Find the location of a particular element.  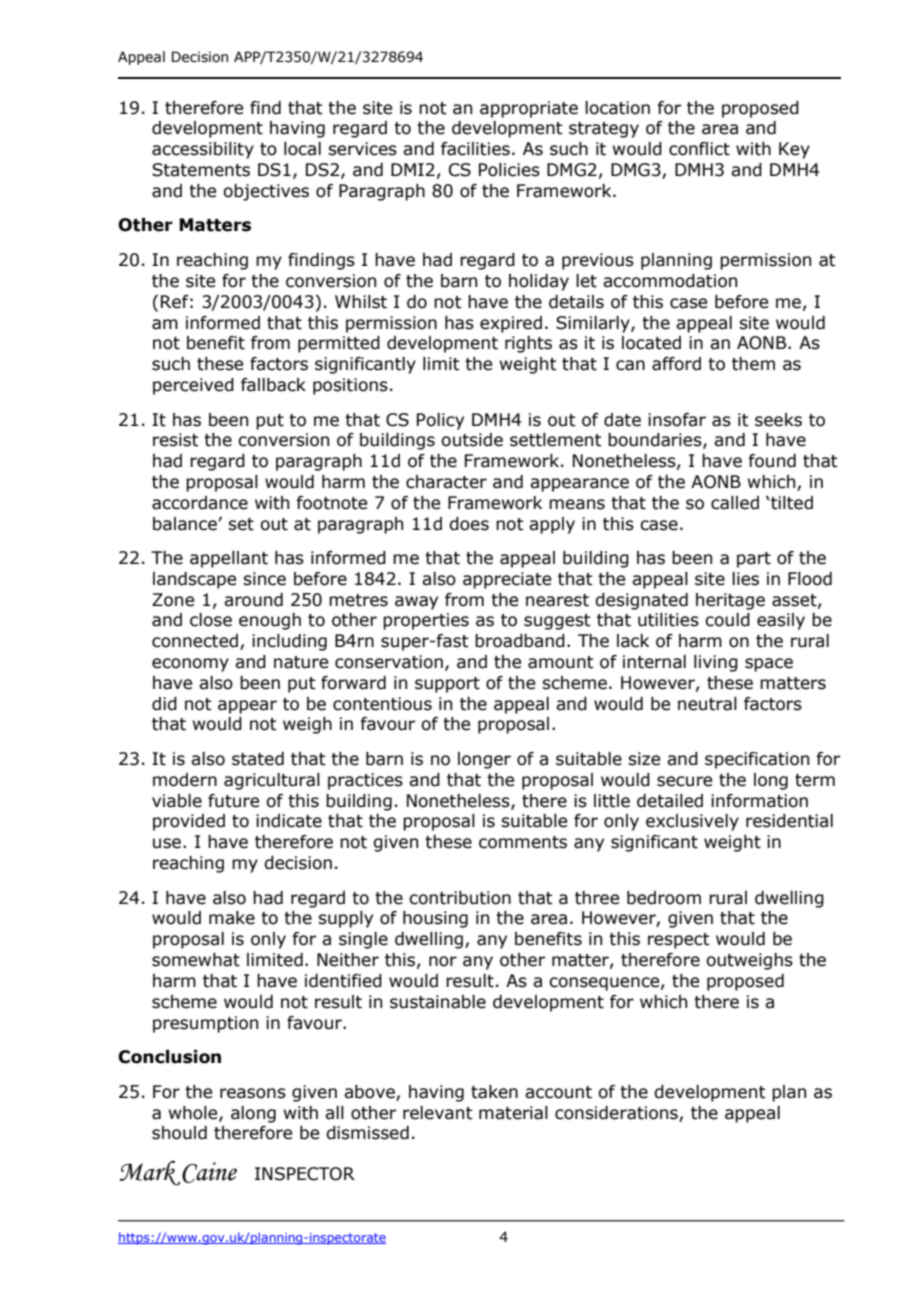

Caine is located at coordinates (209, 1172).
